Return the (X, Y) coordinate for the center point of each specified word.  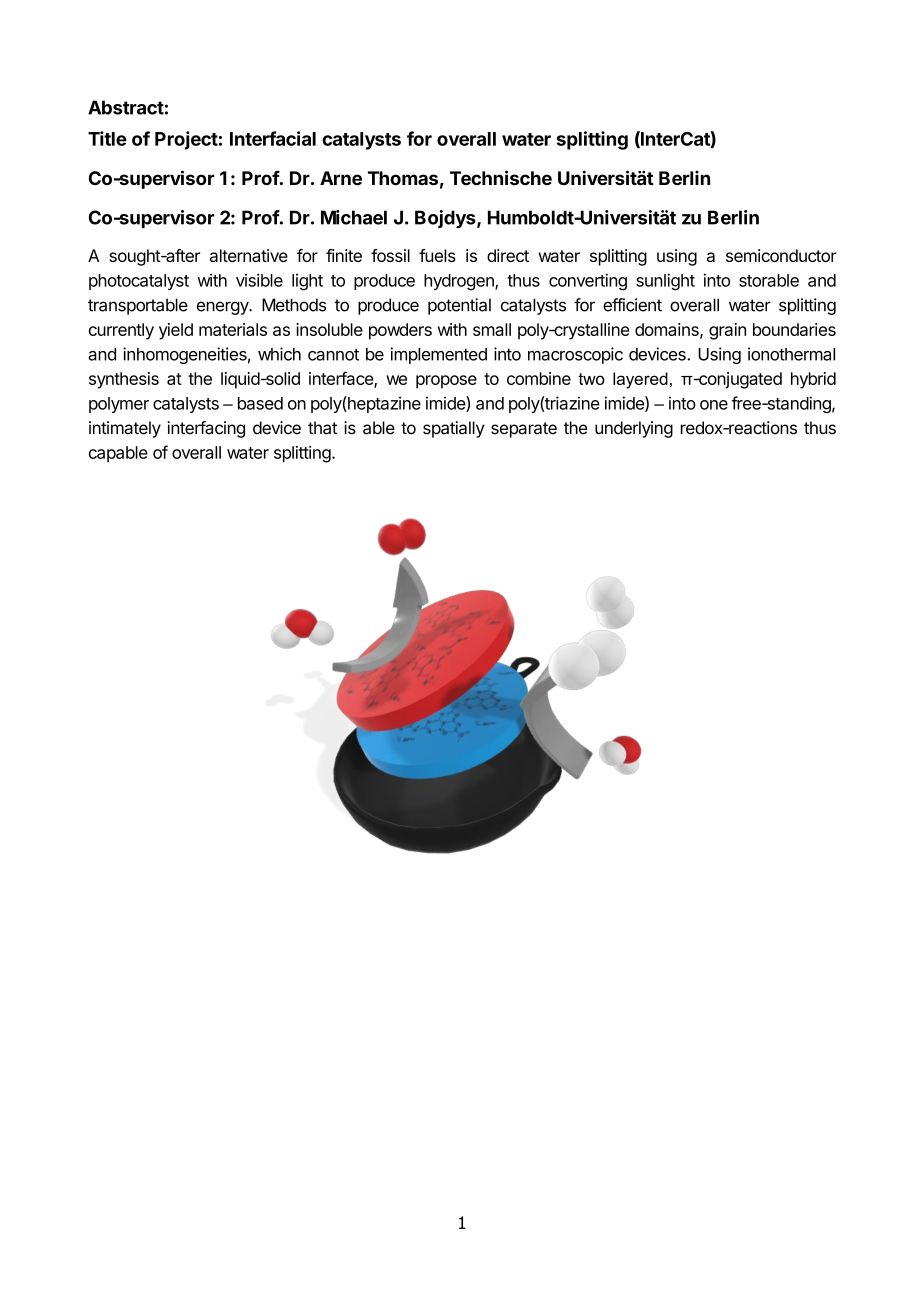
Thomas (403, 178)
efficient (632, 305)
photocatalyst (139, 282)
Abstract (126, 107)
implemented (438, 355)
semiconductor (781, 255)
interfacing (206, 429)
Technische (501, 177)
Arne (341, 178)
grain (727, 331)
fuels (437, 255)
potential (459, 306)
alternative (249, 255)
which (279, 354)
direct (508, 255)
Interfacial (273, 138)
